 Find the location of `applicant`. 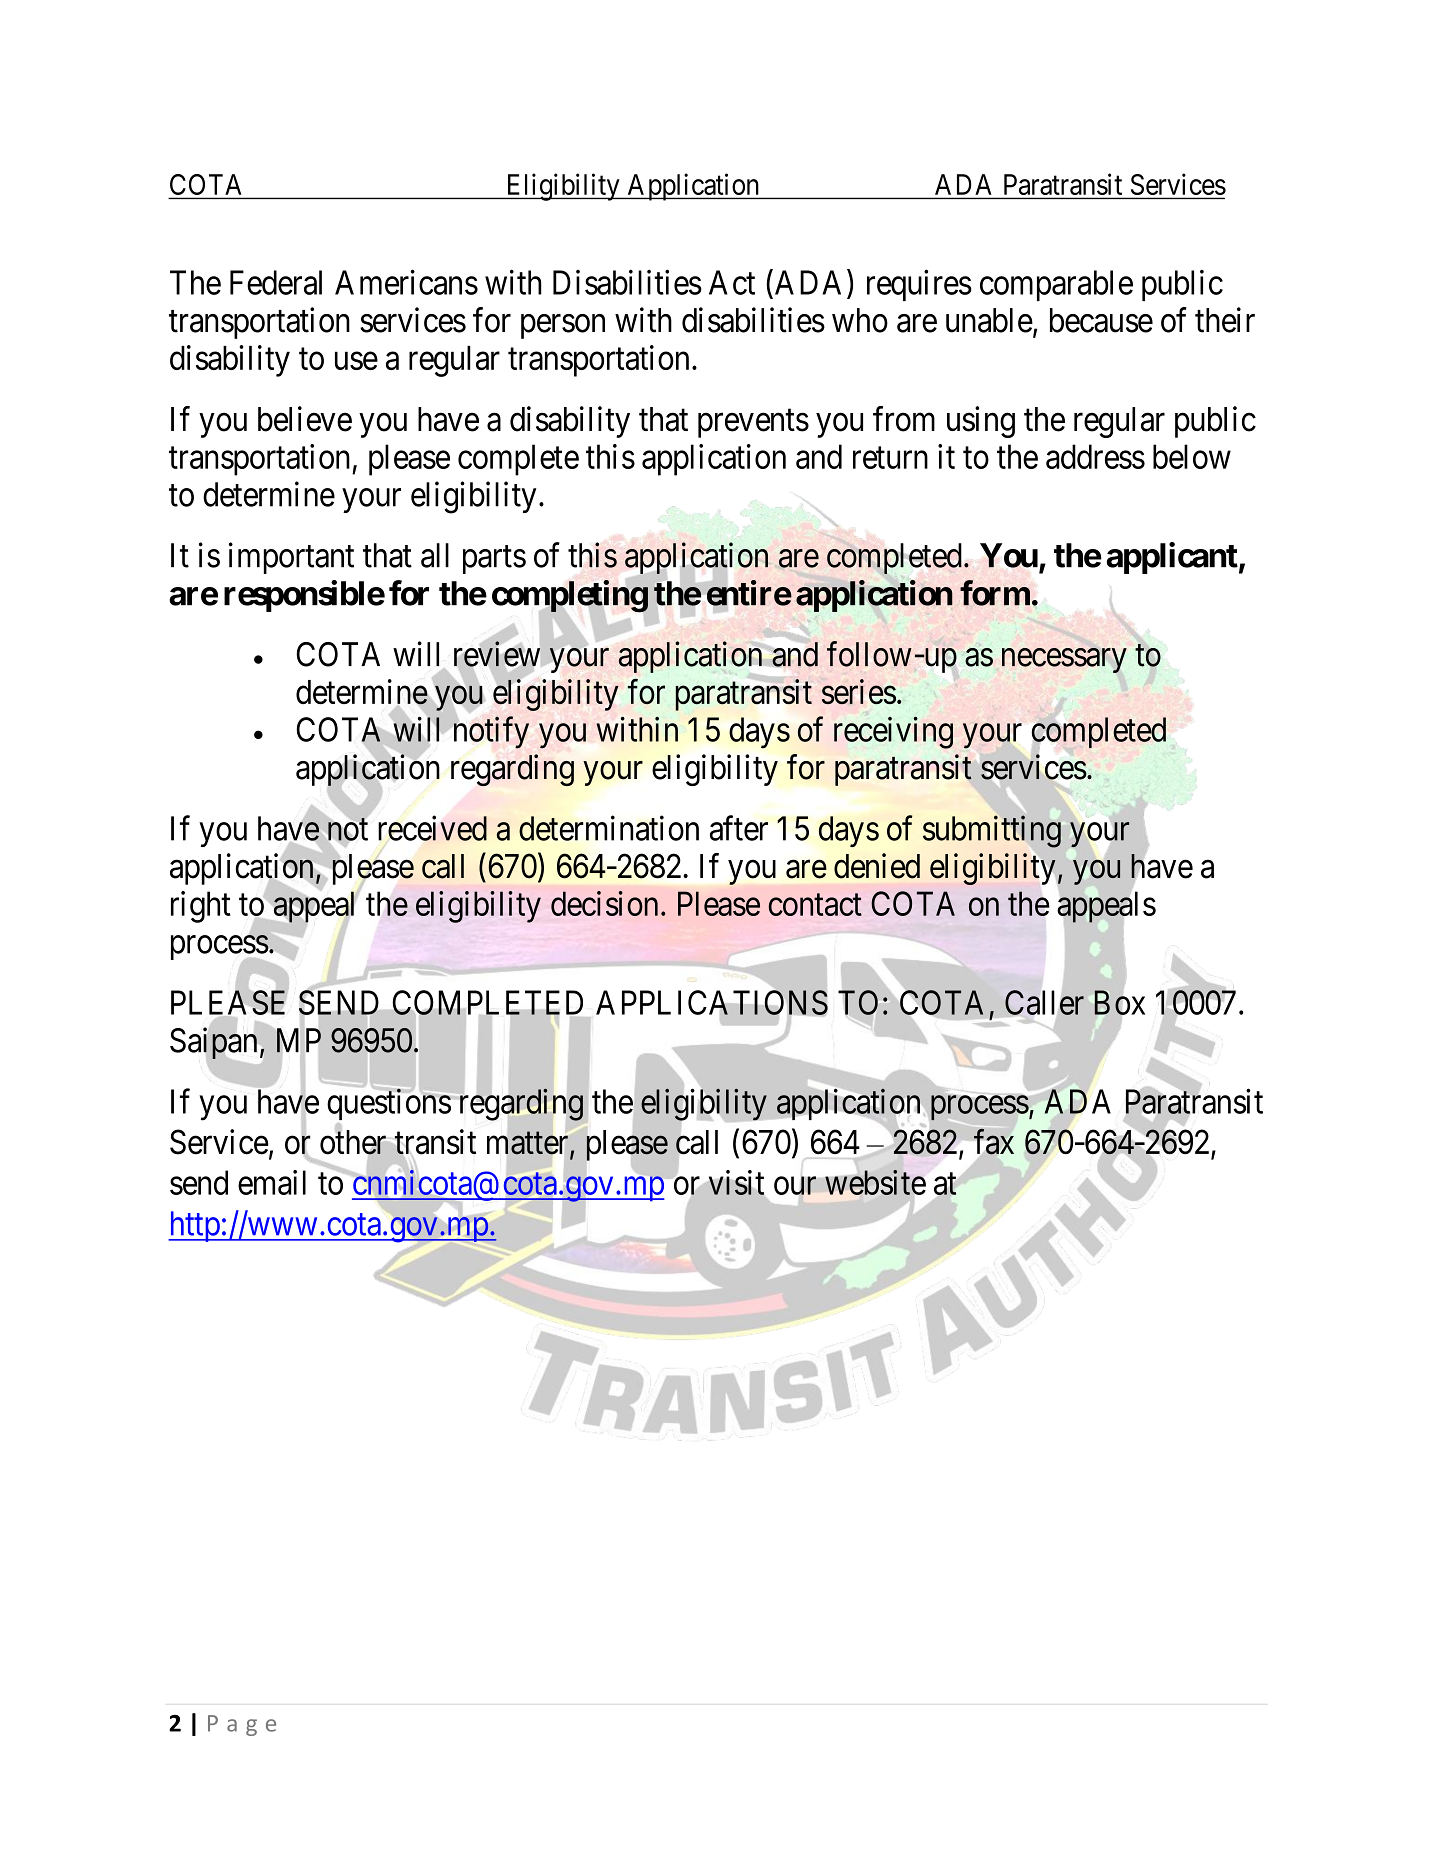

applicant is located at coordinates (1172, 558).
